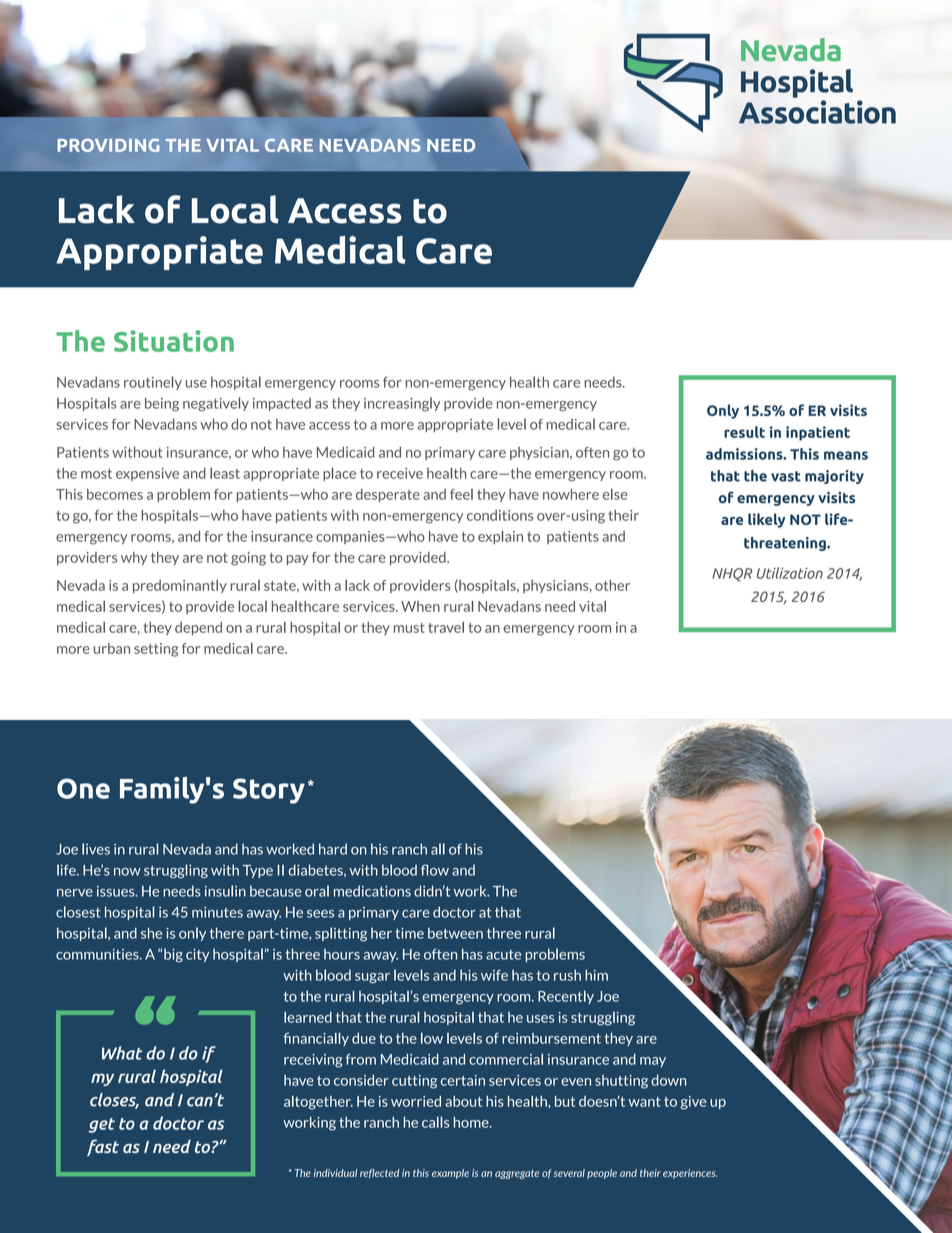 The height and width of the document is (1233, 952). I want to click on result, so click(744, 432).
